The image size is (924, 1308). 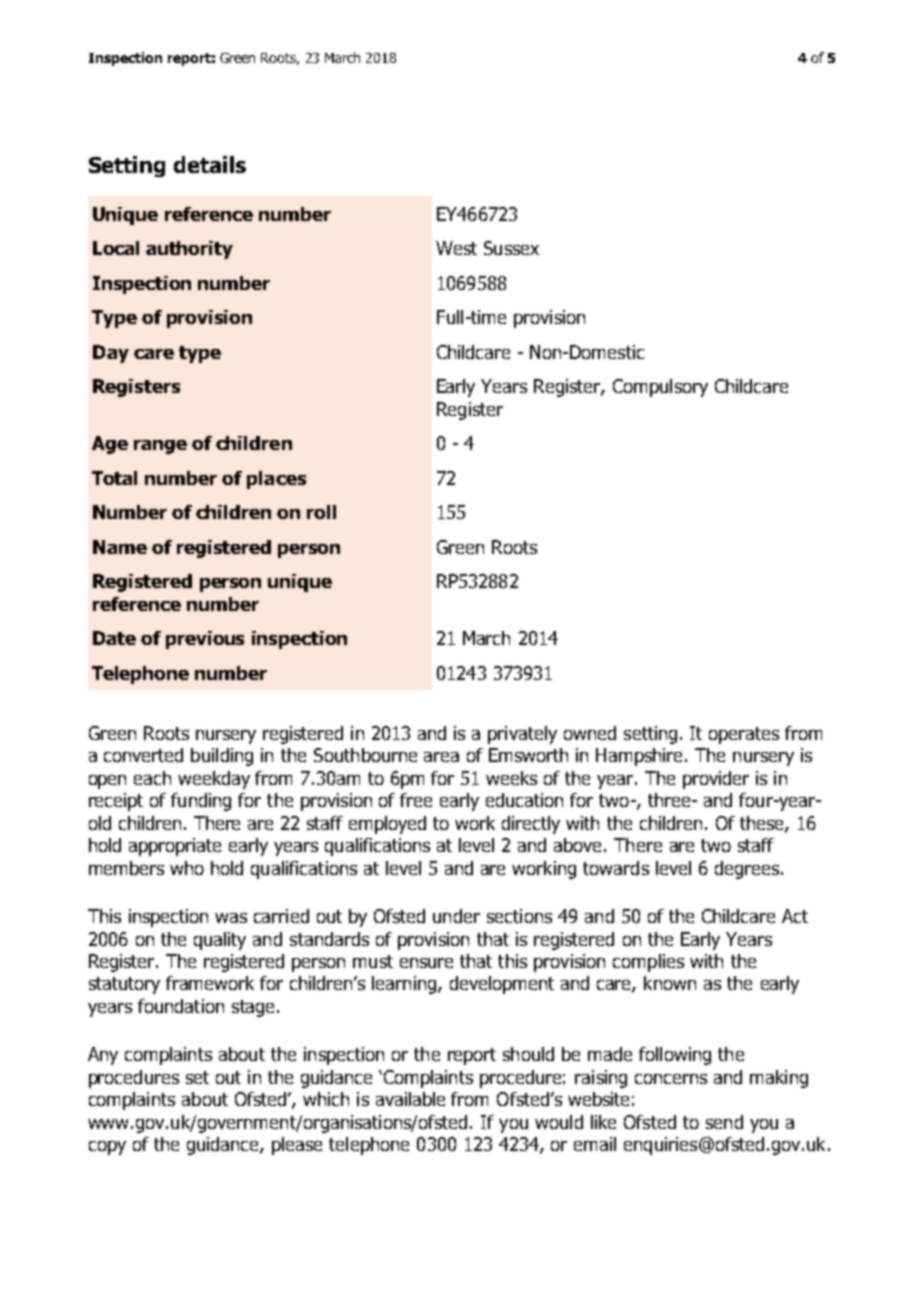 I want to click on who, so click(x=187, y=868).
